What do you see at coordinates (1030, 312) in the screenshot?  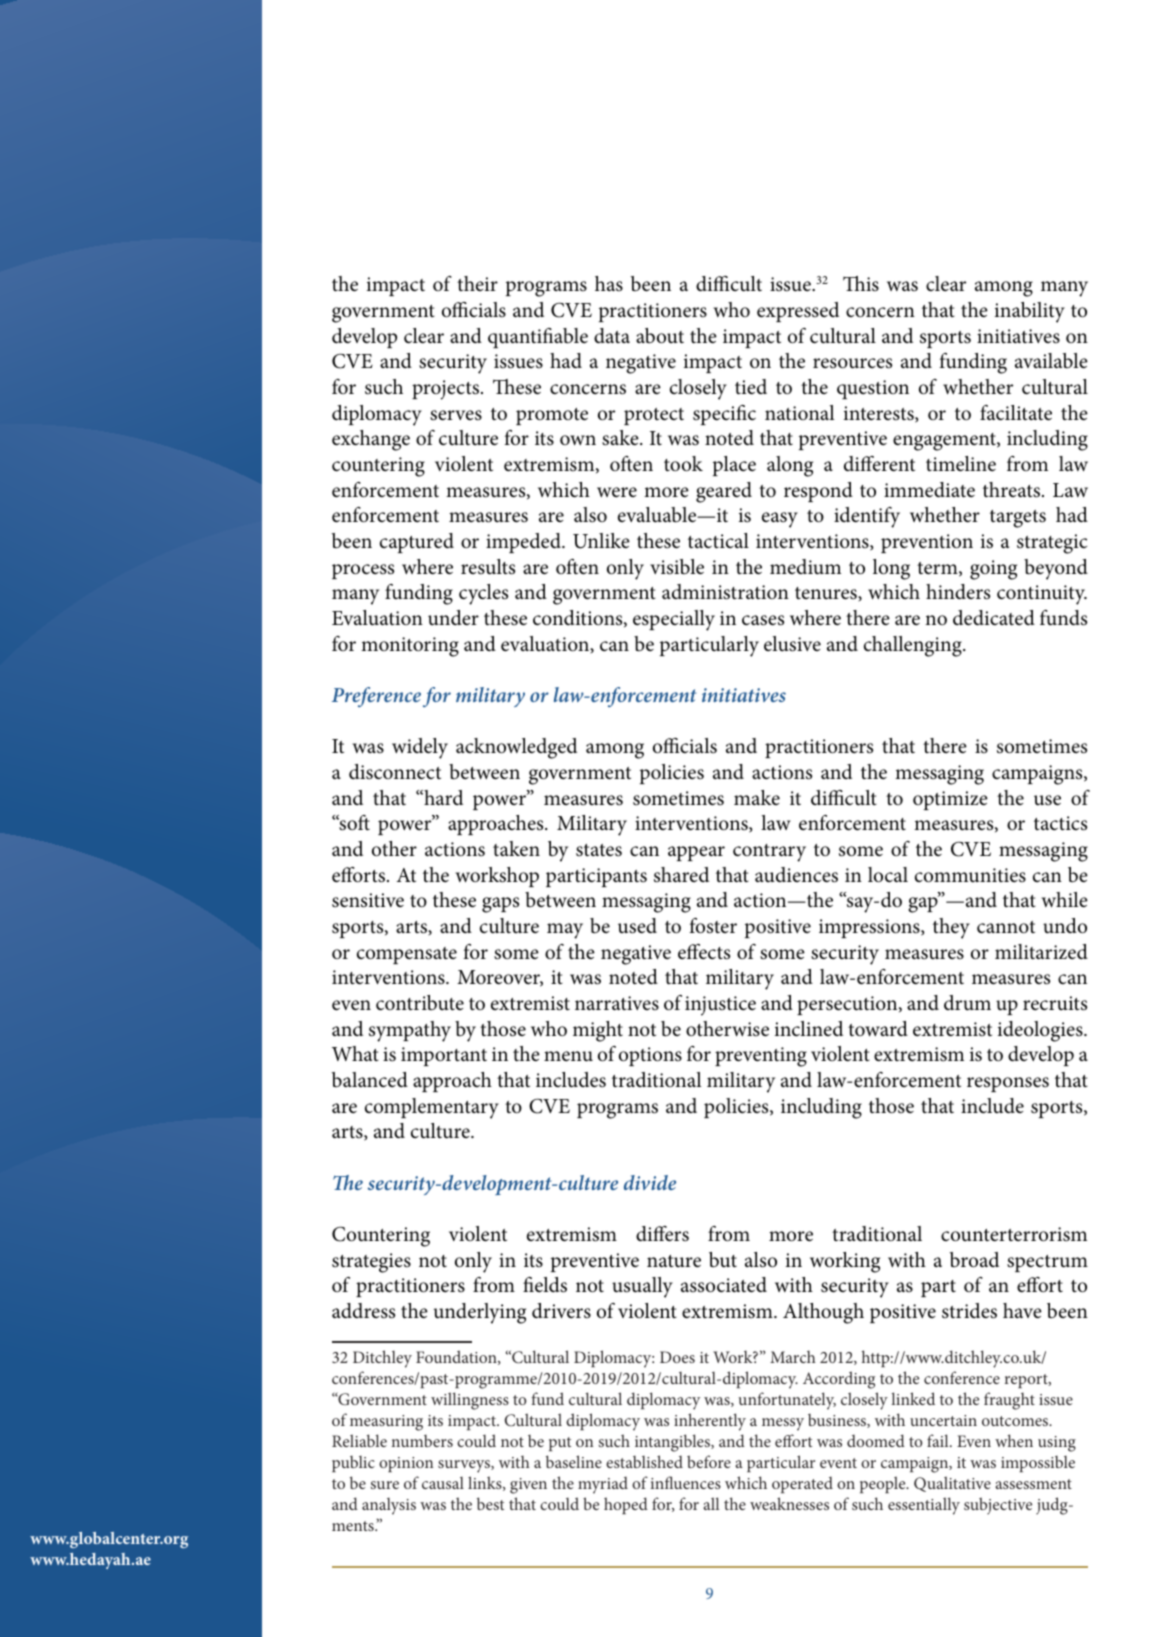 I see `inability` at bounding box center [1030, 312].
